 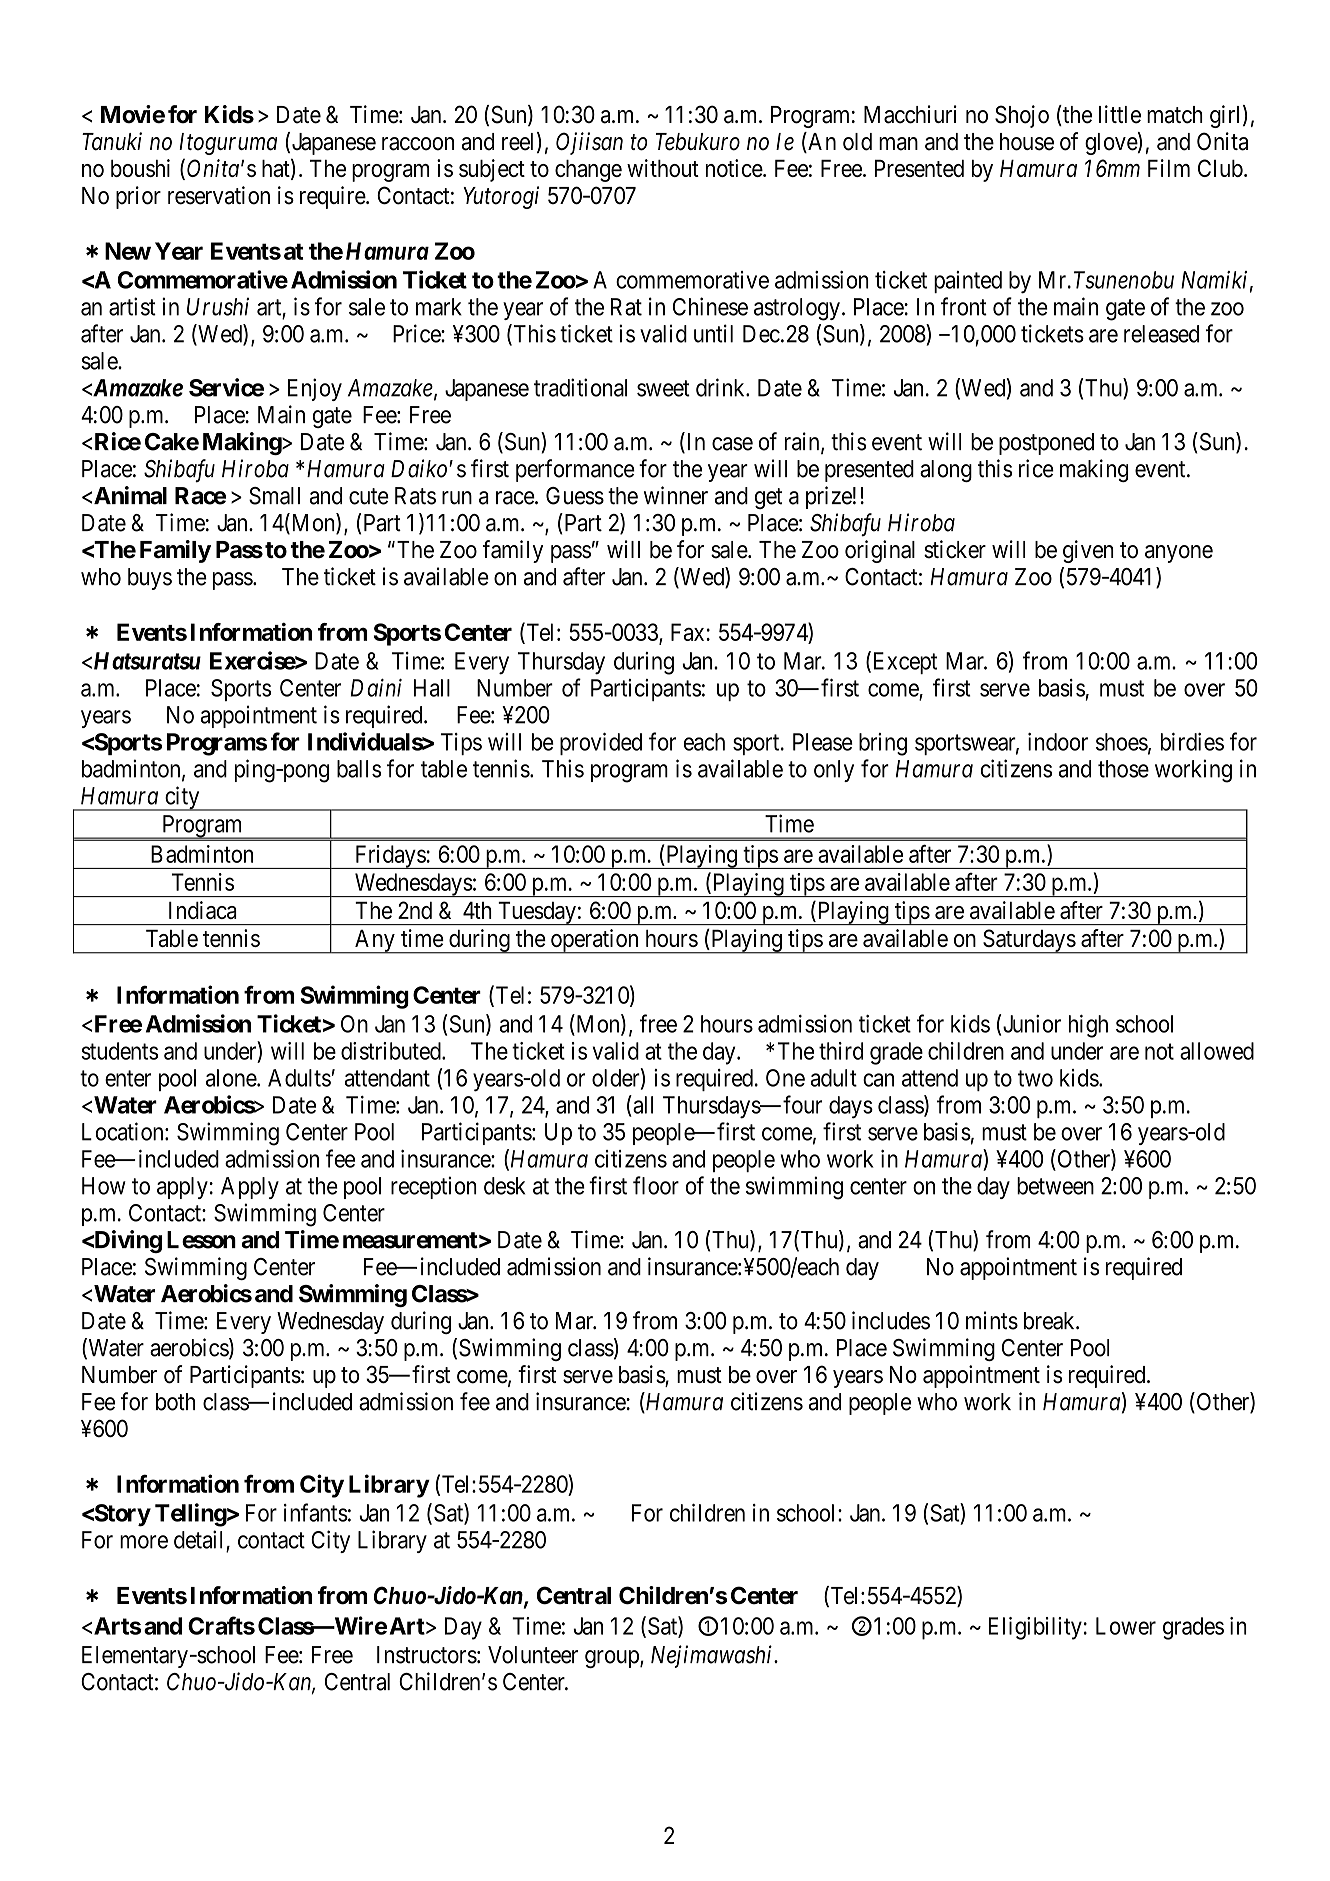 What do you see at coordinates (1046, 444) in the page?
I see `postponed` at bounding box center [1046, 444].
